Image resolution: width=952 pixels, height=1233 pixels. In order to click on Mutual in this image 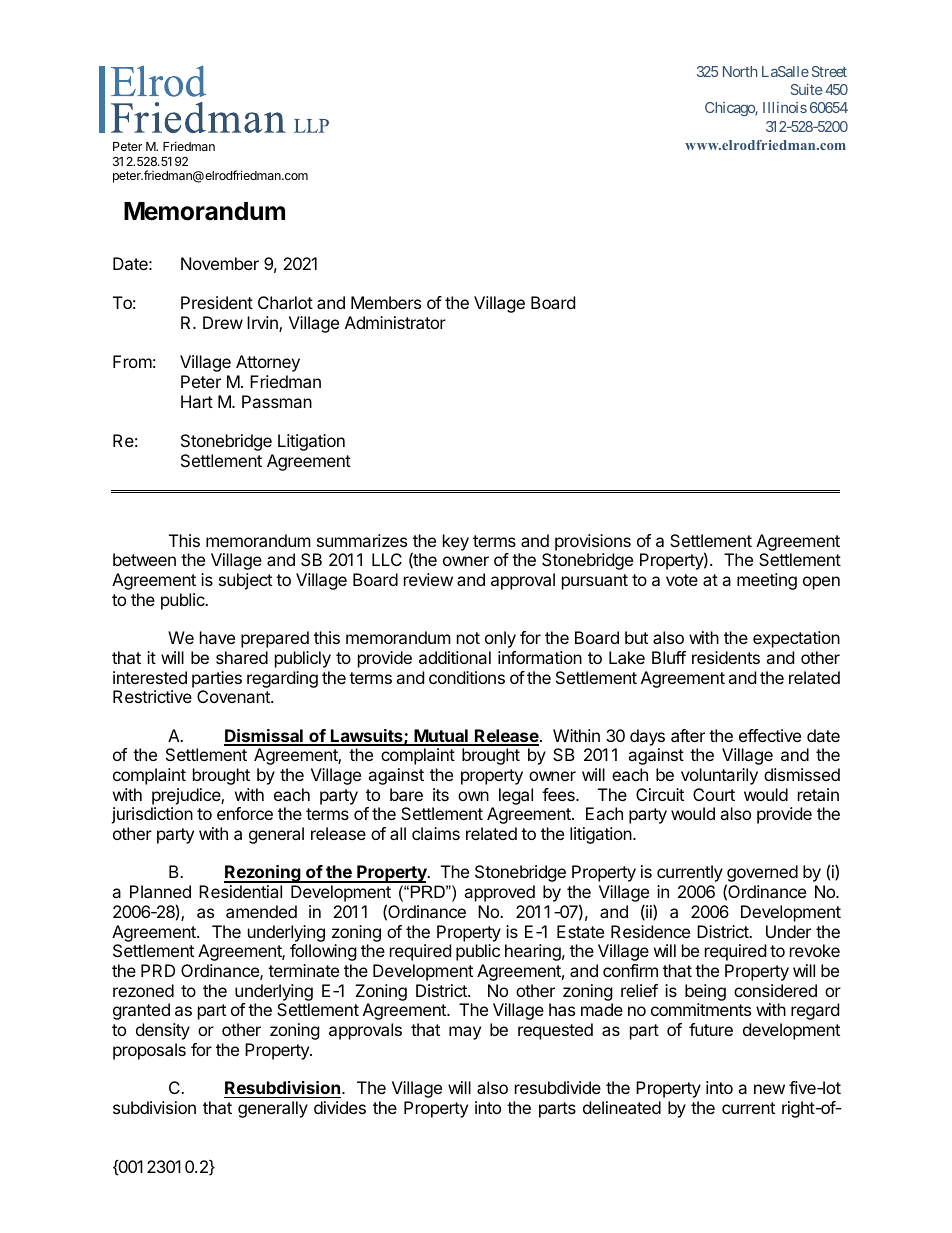, I will do `click(441, 737)`.
